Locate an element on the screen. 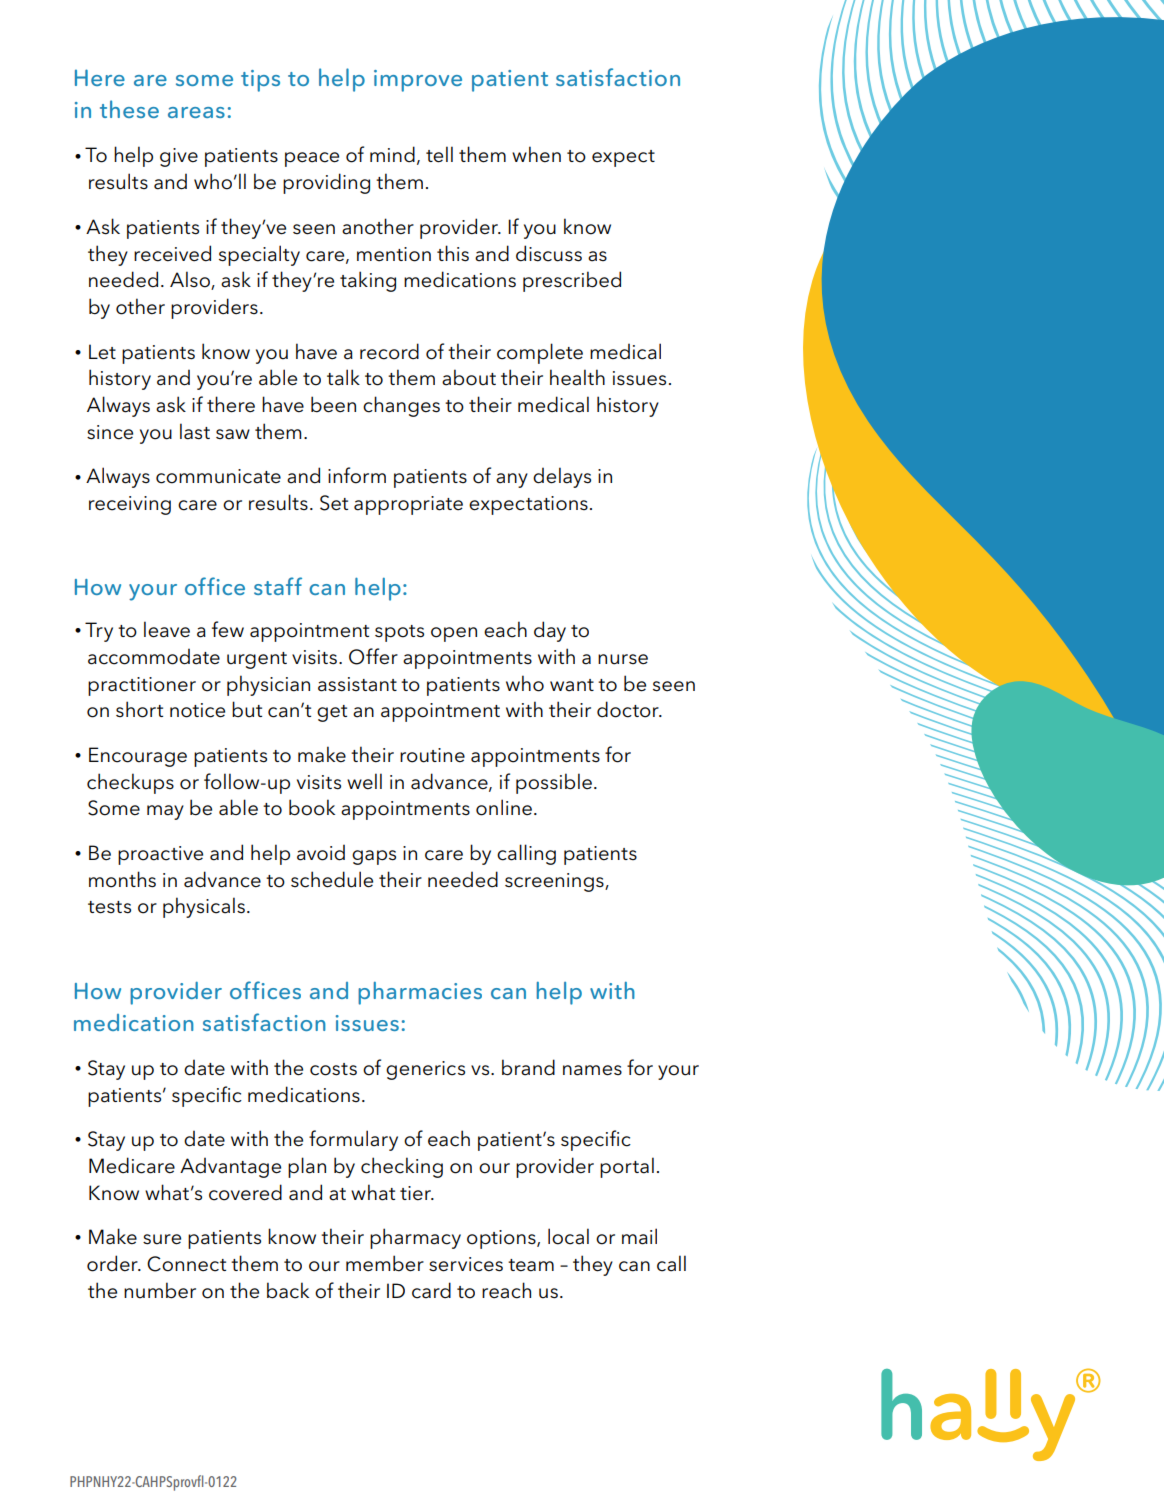 The width and height of the screenshot is (1164, 1507). mind is located at coordinates (392, 154).
